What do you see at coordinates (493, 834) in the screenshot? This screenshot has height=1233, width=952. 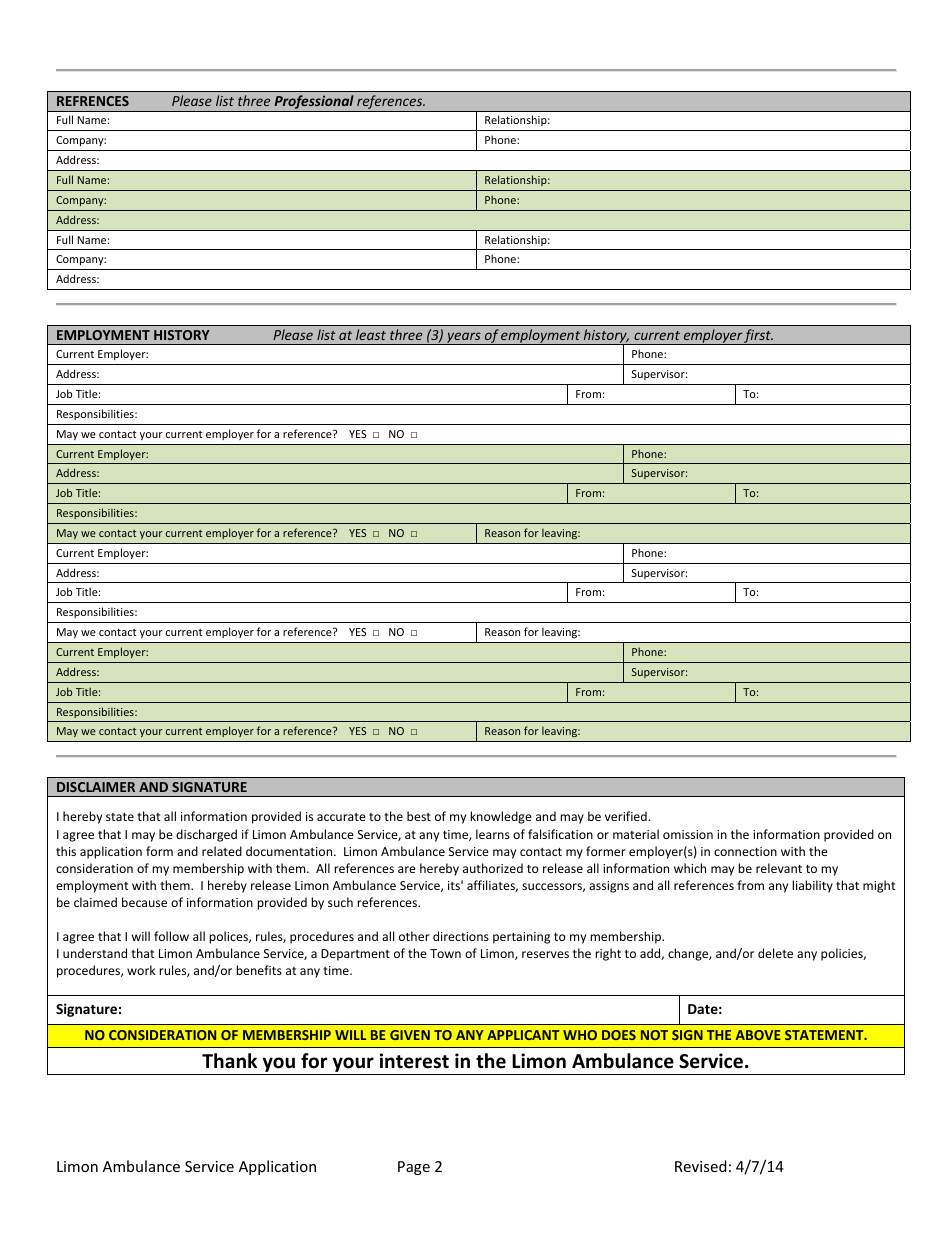 I see `learns` at bounding box center [493, 834].
